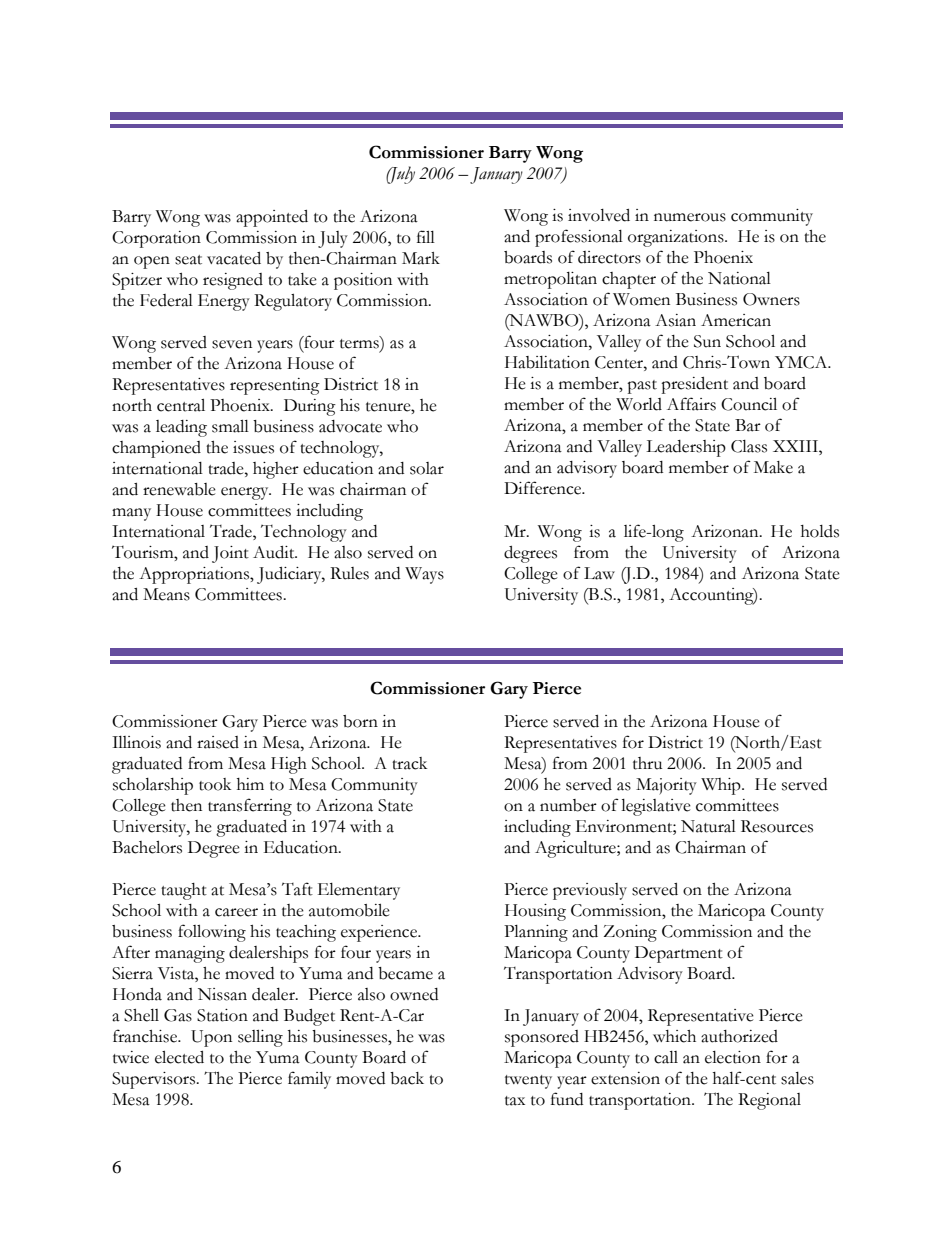 The height and width of the screenshot is (1233, 952). I want to click on fill, so click(426, 236).
